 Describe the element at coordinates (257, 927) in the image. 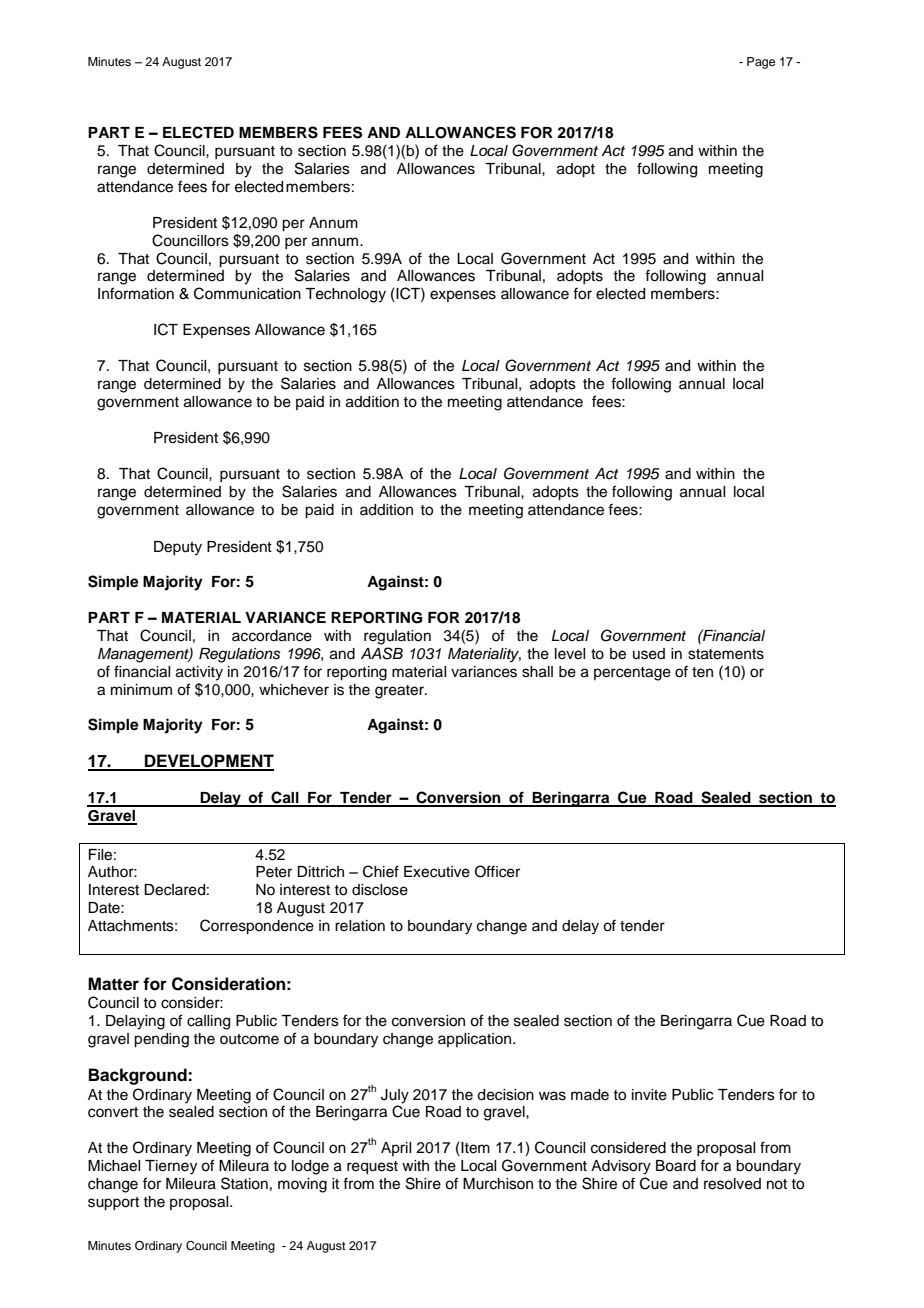

I see `Correspondence` at that location.
